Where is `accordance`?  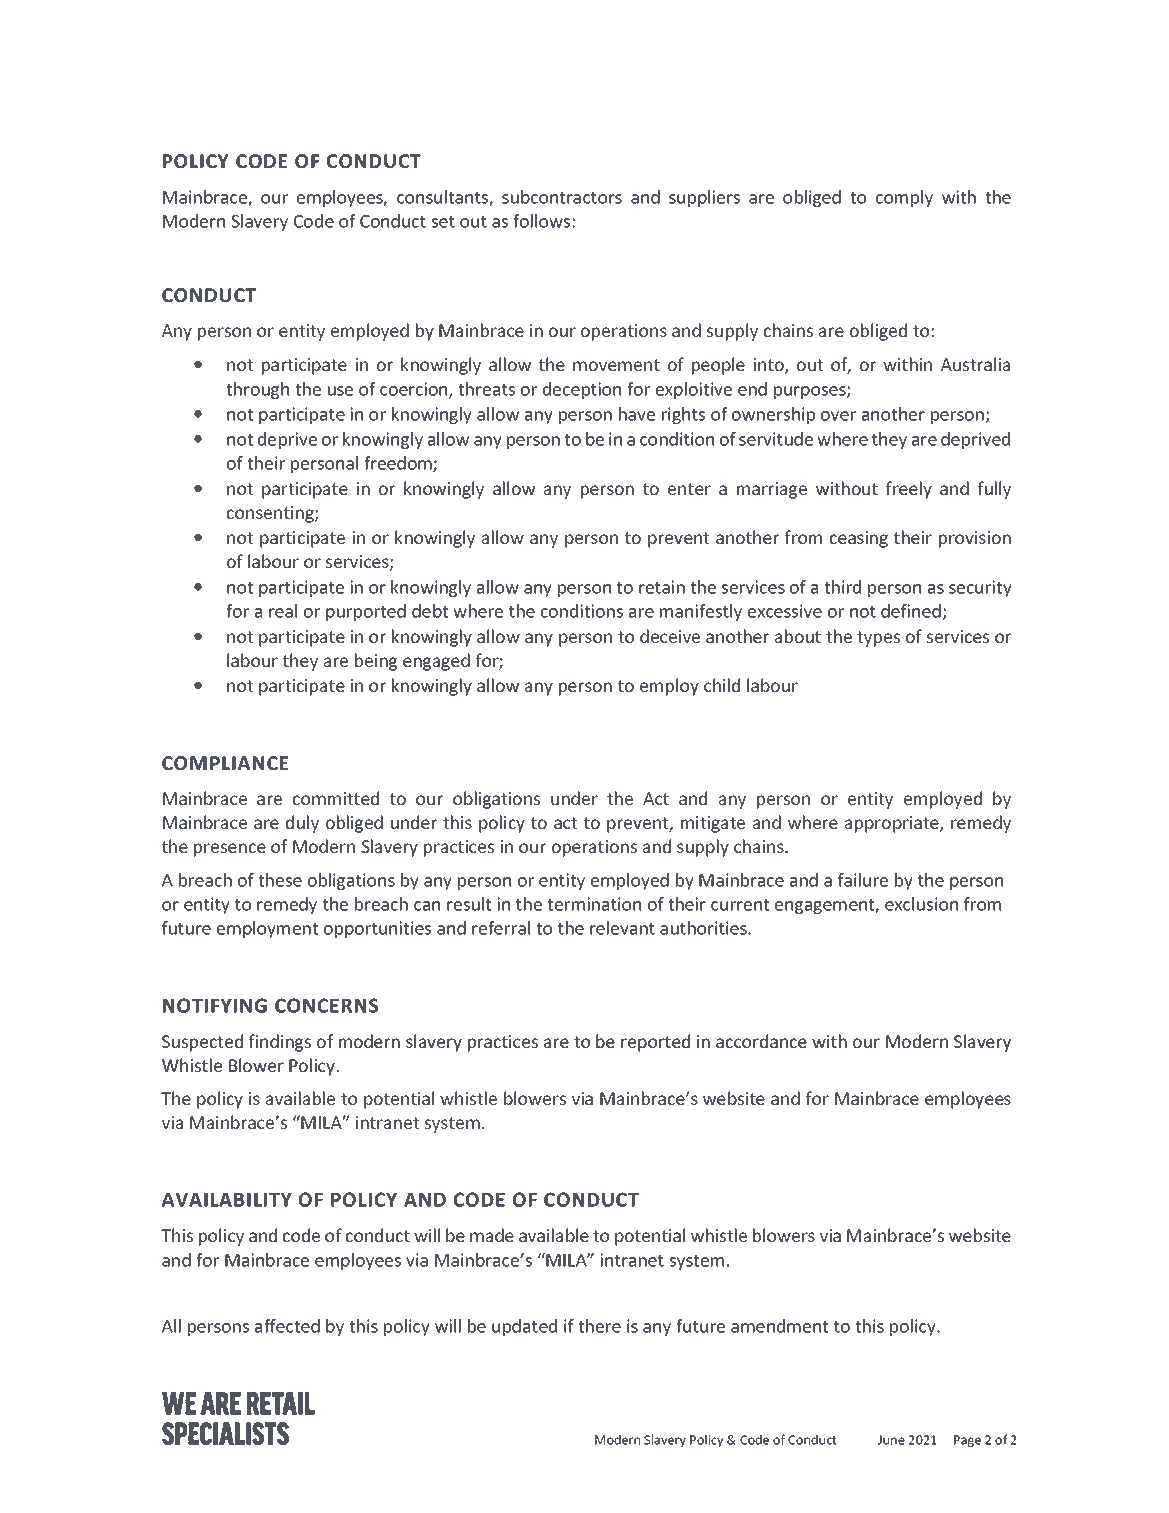 accordance is located at coordinates (761, 1041).
